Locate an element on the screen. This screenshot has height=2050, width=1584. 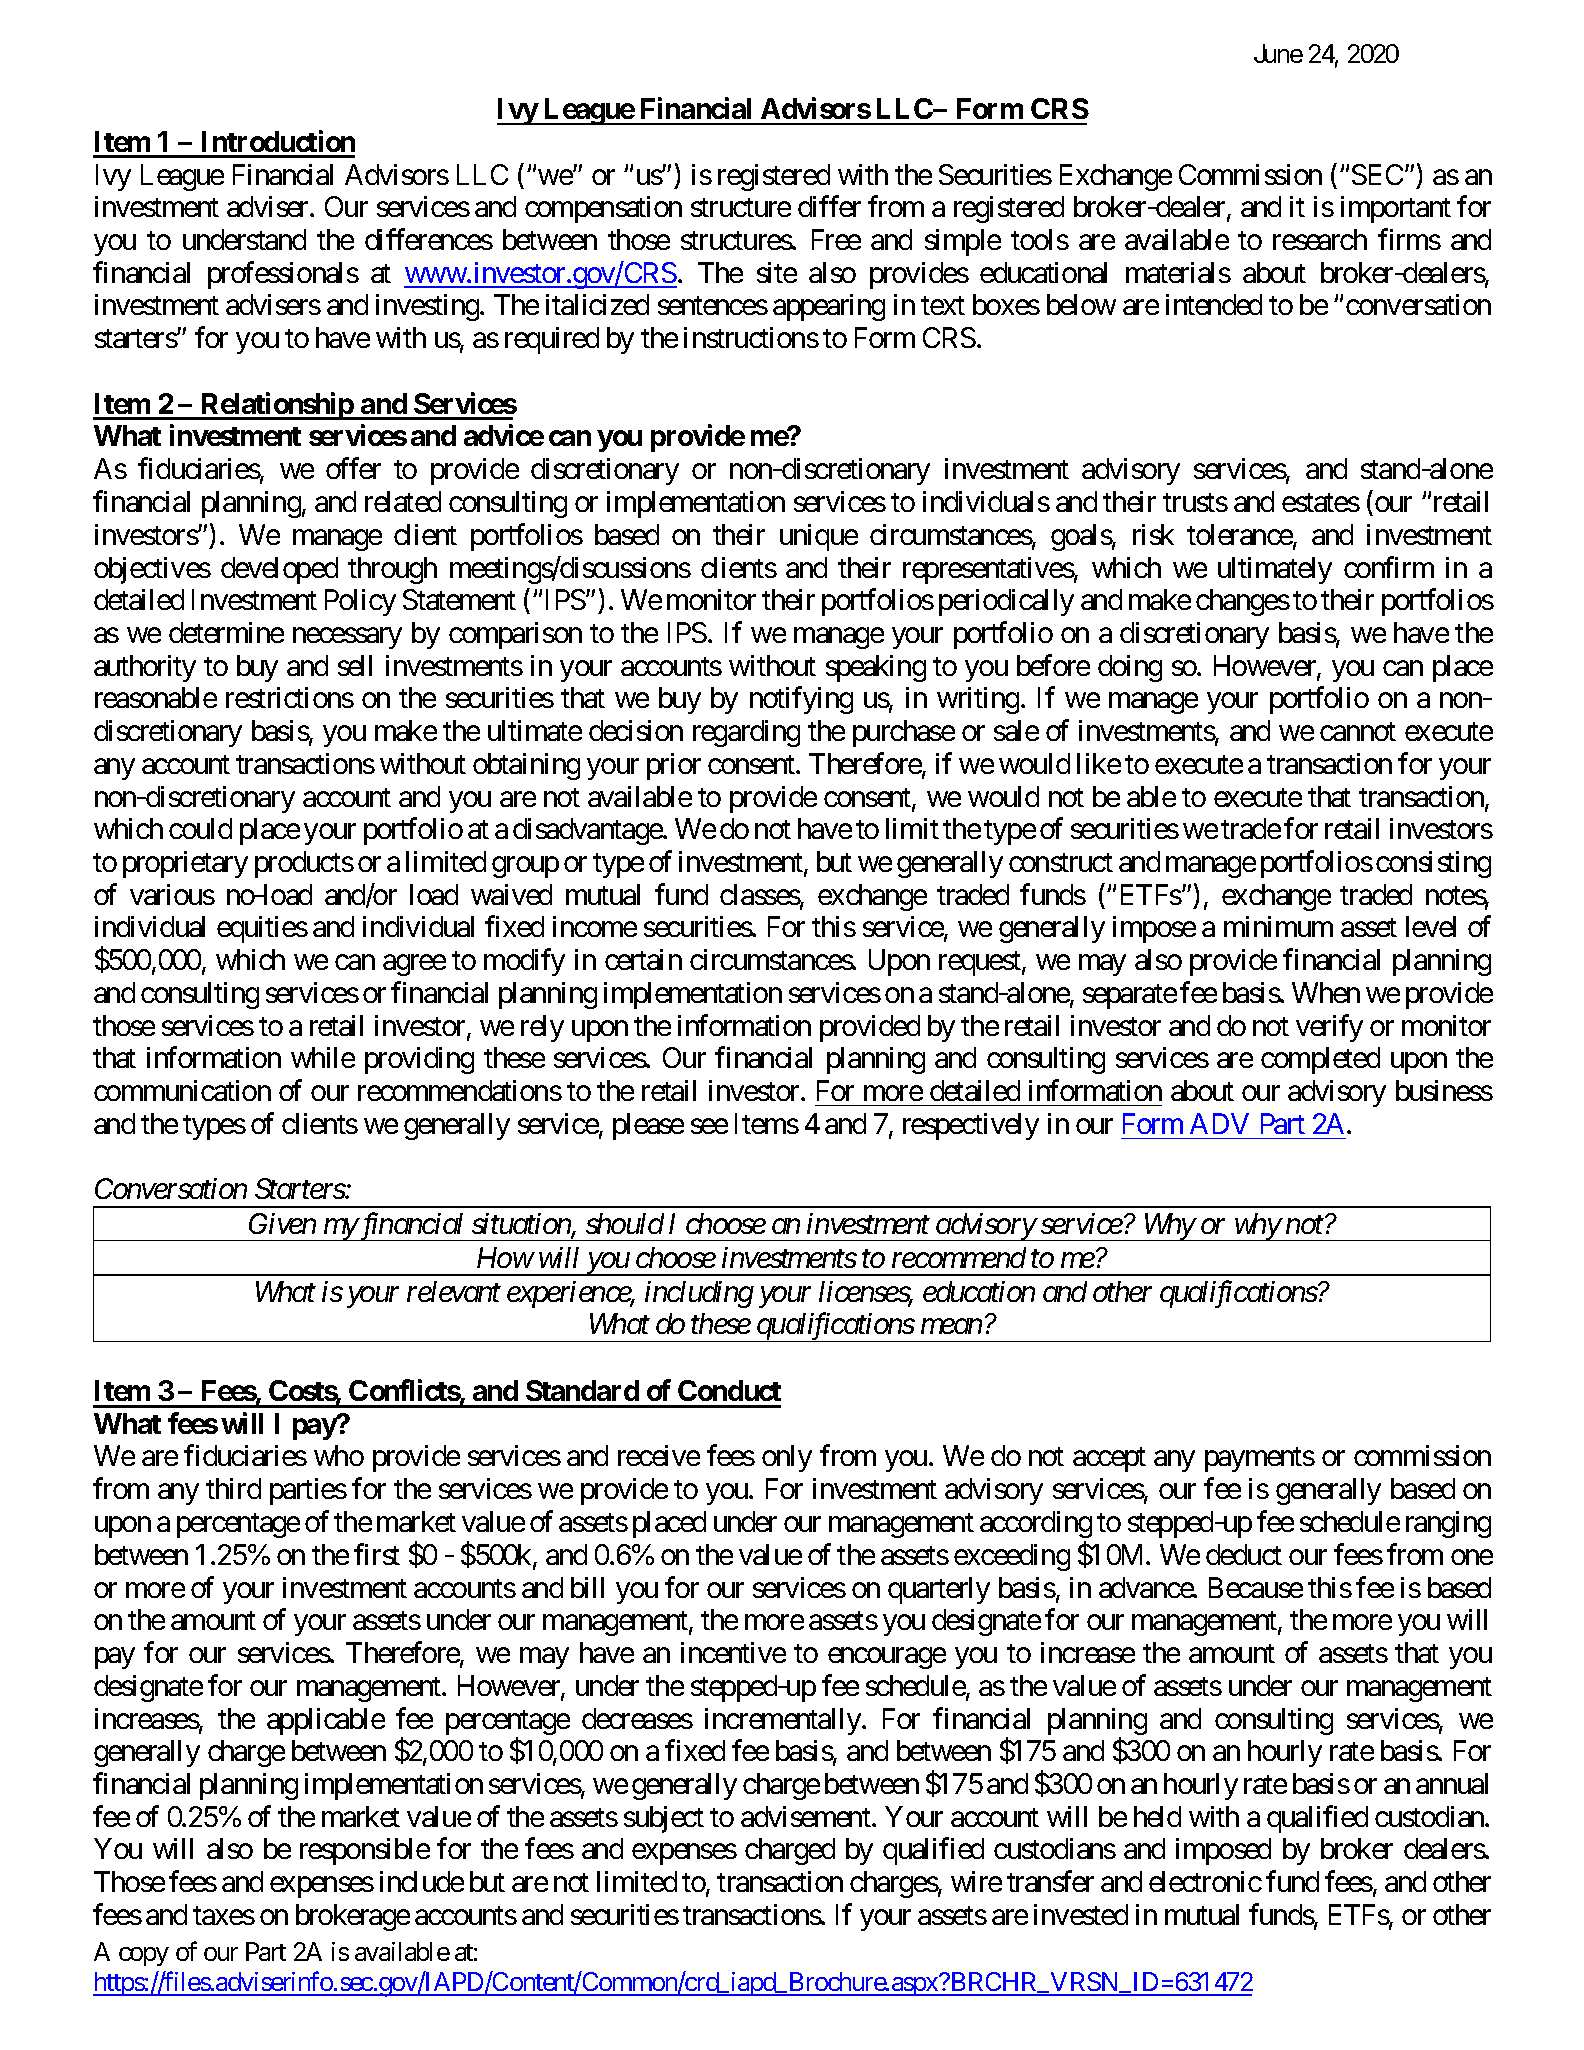
copy is located at coordinates (144, 1956).
